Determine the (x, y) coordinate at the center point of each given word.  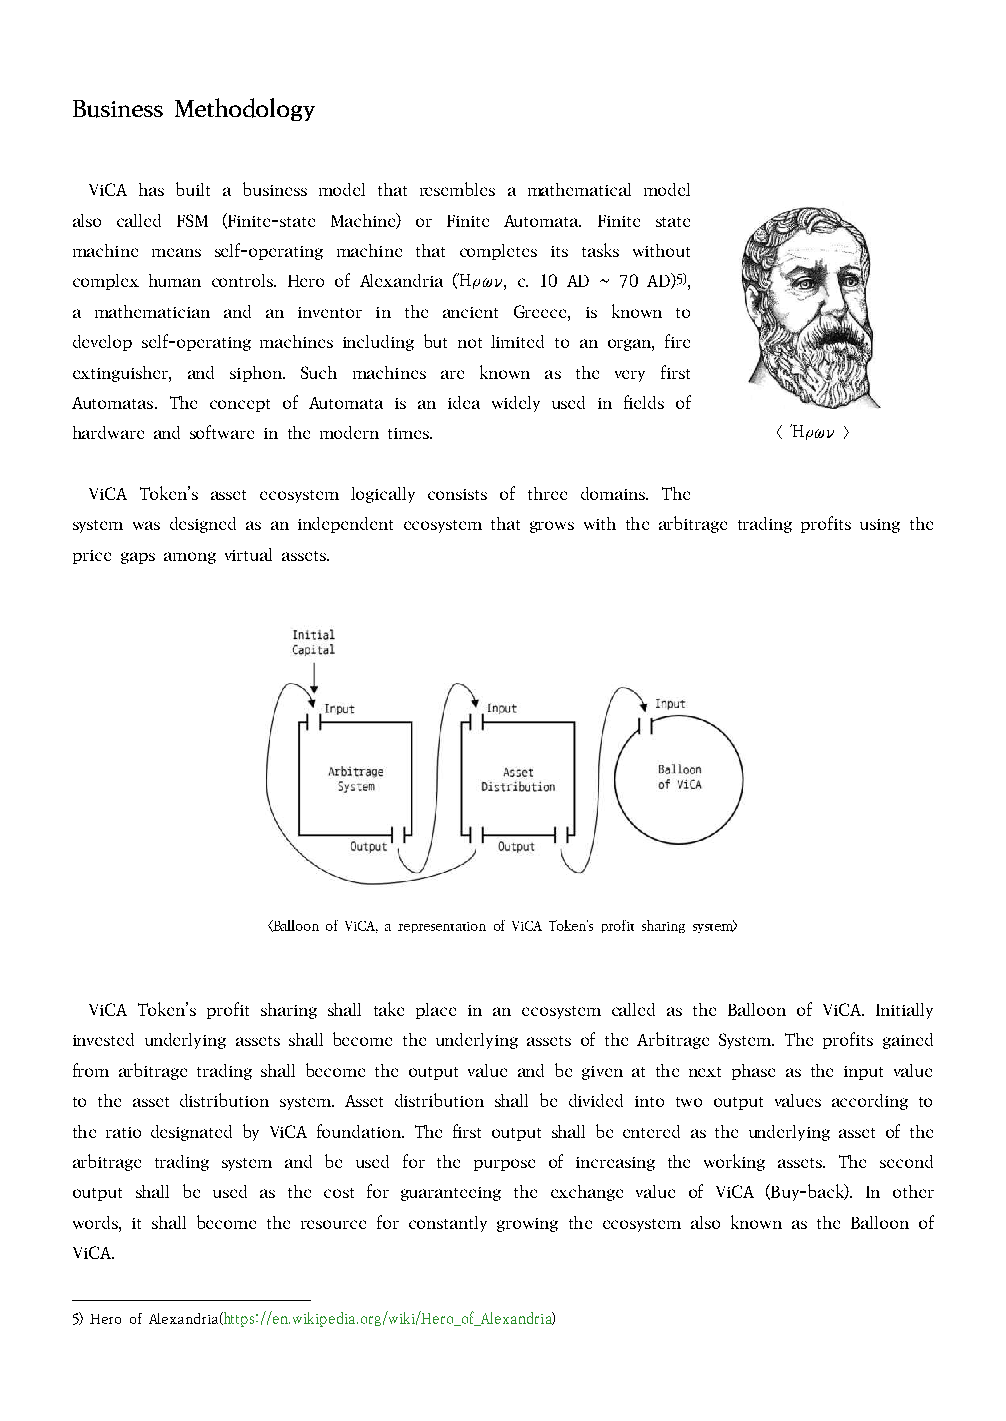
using (880, 526)
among (190, 558)
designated (191, 1133)
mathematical (579, 189)
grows (552, 527)
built (193, 189)
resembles (457, 189)
